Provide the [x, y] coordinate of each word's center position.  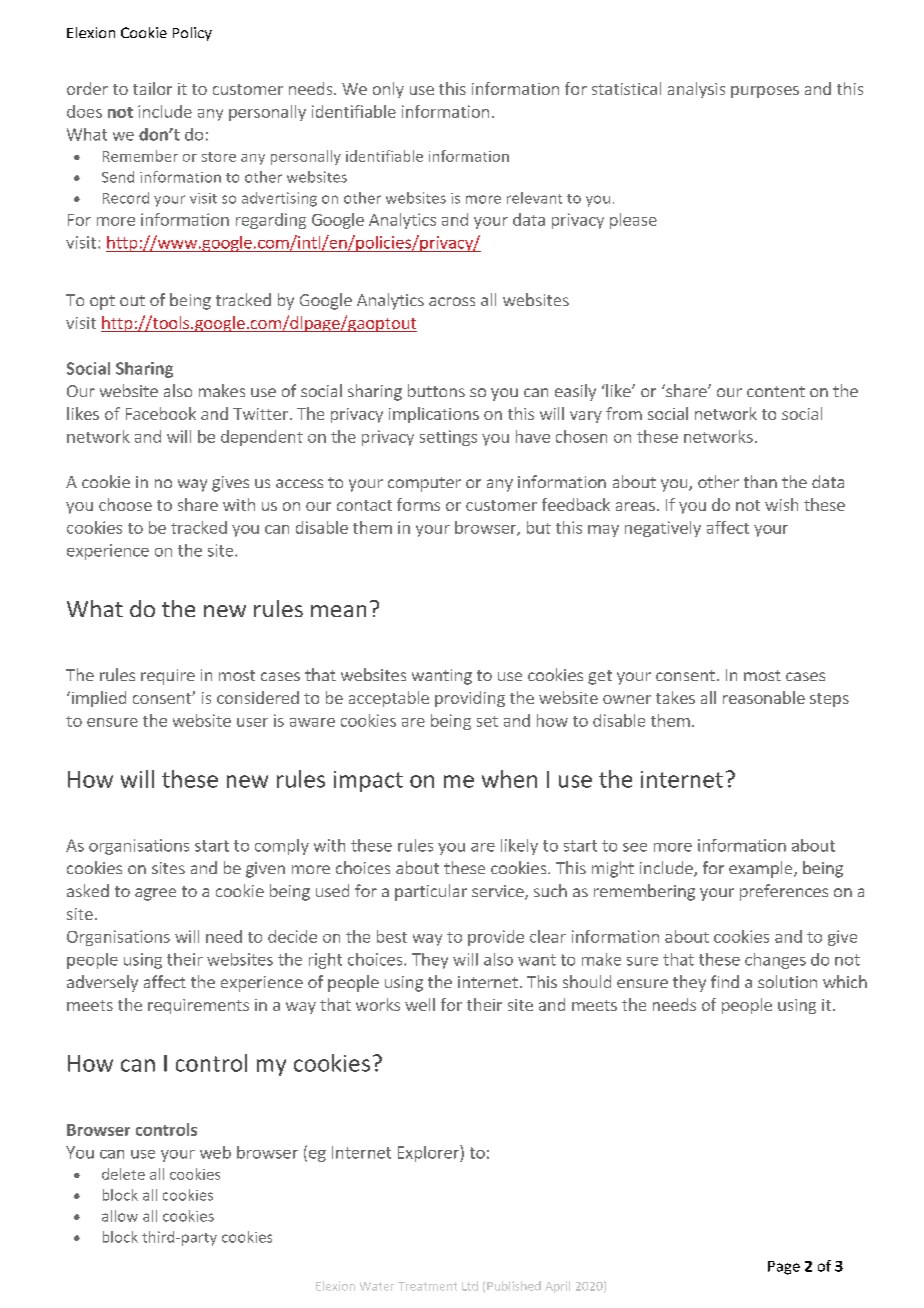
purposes [765, 92]
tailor [152, 88]
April [557, 1287]
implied [99, 699]
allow [120, 1216]
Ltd [470, 1286]
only [388, 90]
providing [470, 699]
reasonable [764, 697]
